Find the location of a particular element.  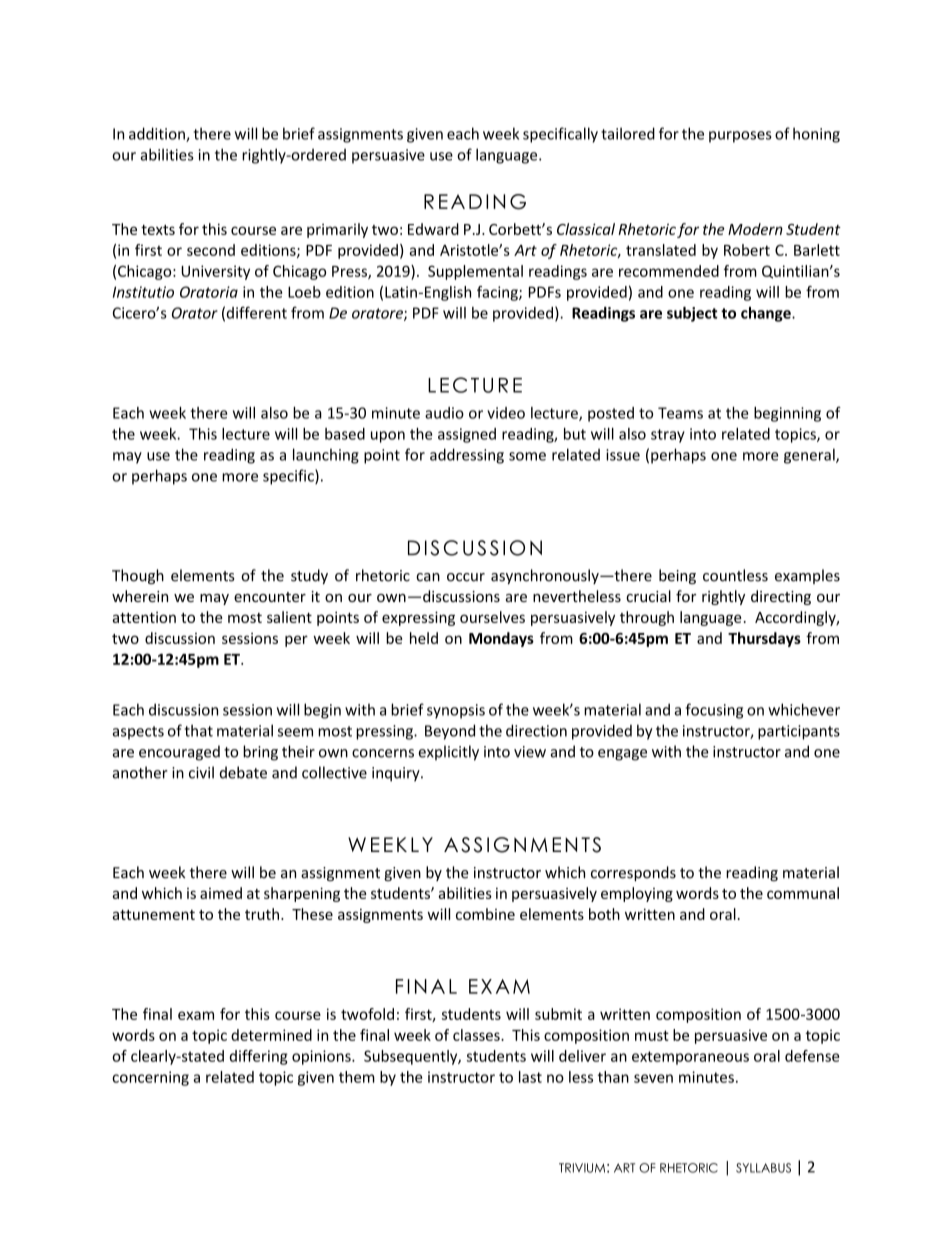

purposes is located at coordinates (740, 137).
